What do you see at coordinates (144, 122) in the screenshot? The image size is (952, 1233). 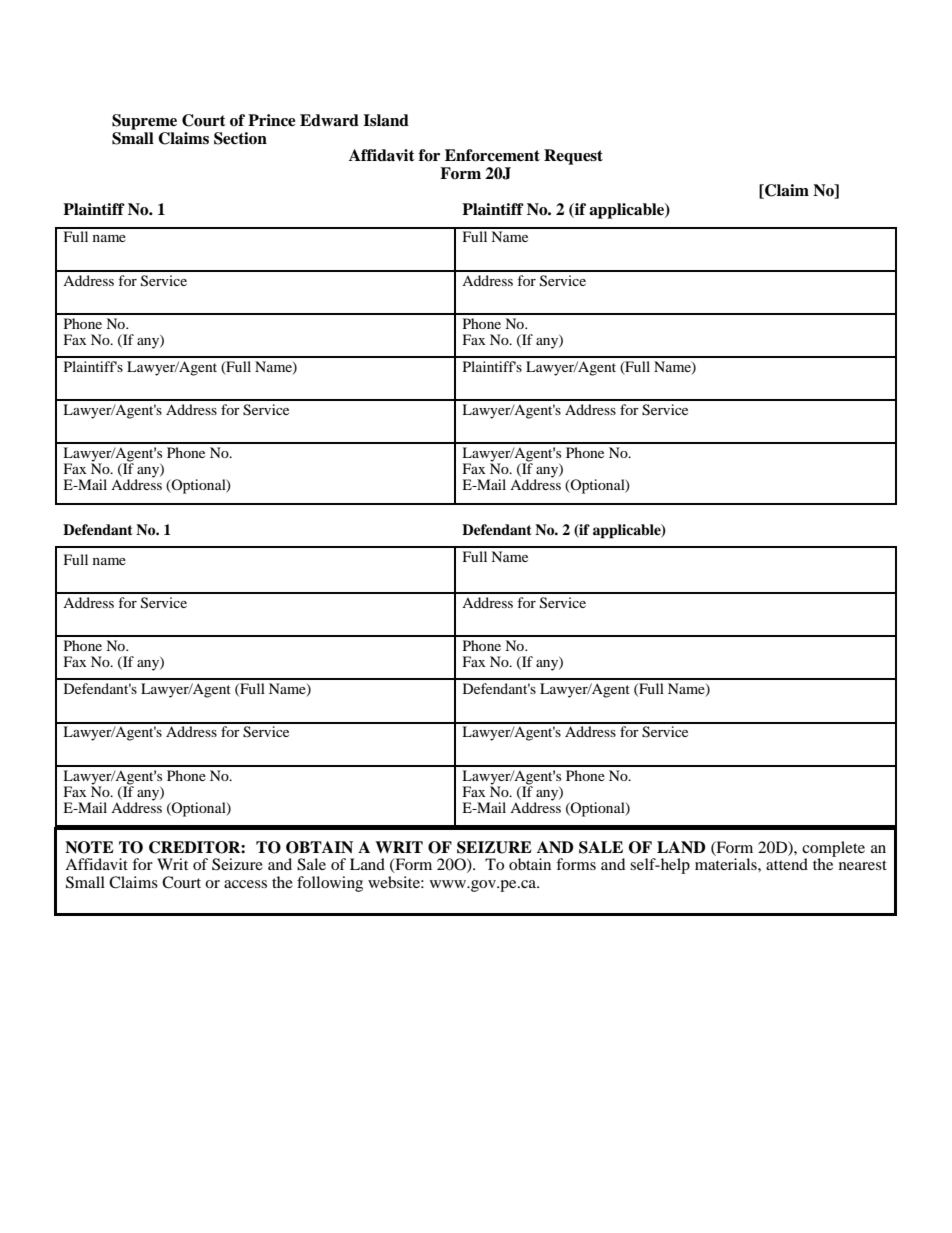 I see `Supreme` at bounding box center [144, 122].
